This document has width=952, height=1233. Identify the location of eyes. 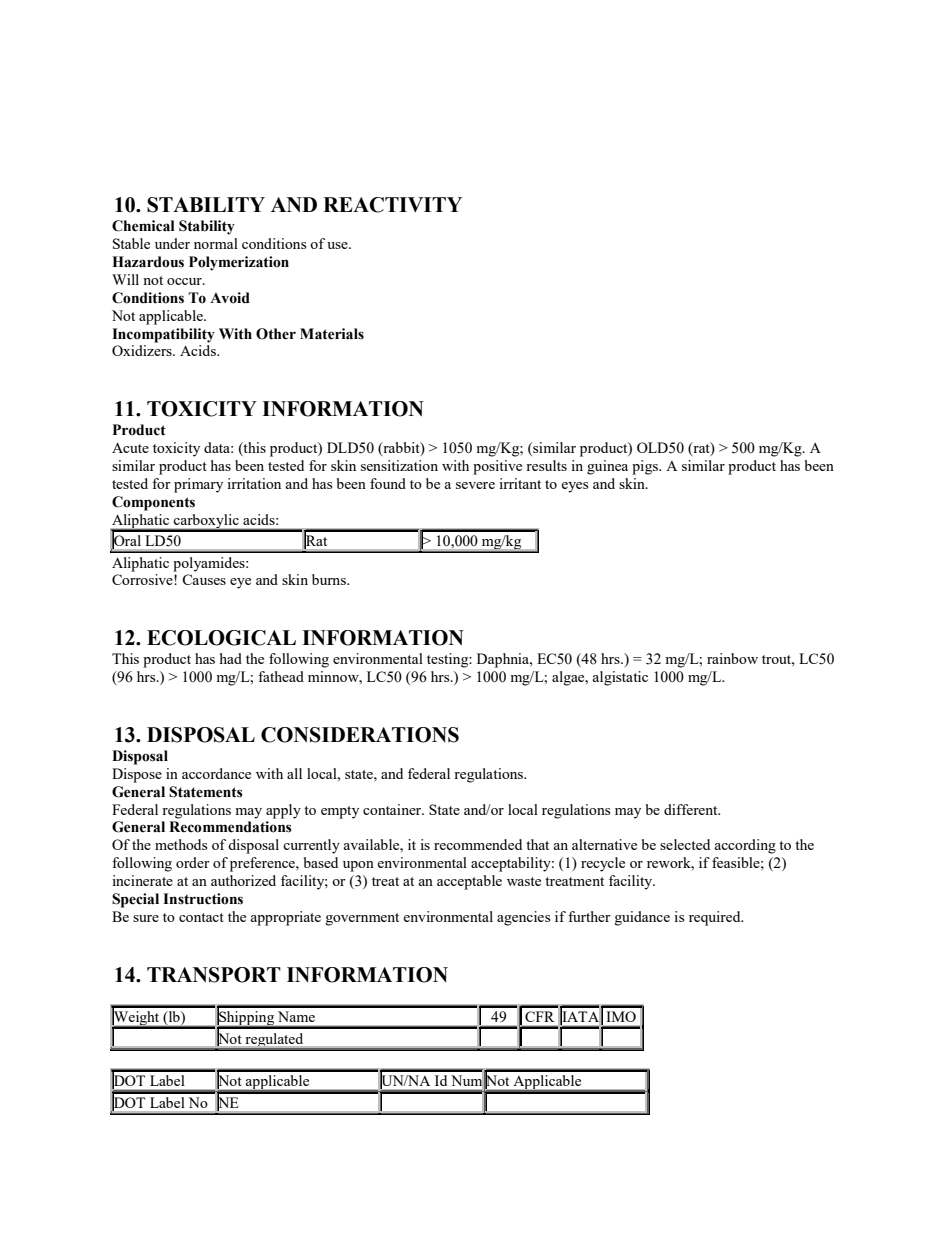
(574, 487).
